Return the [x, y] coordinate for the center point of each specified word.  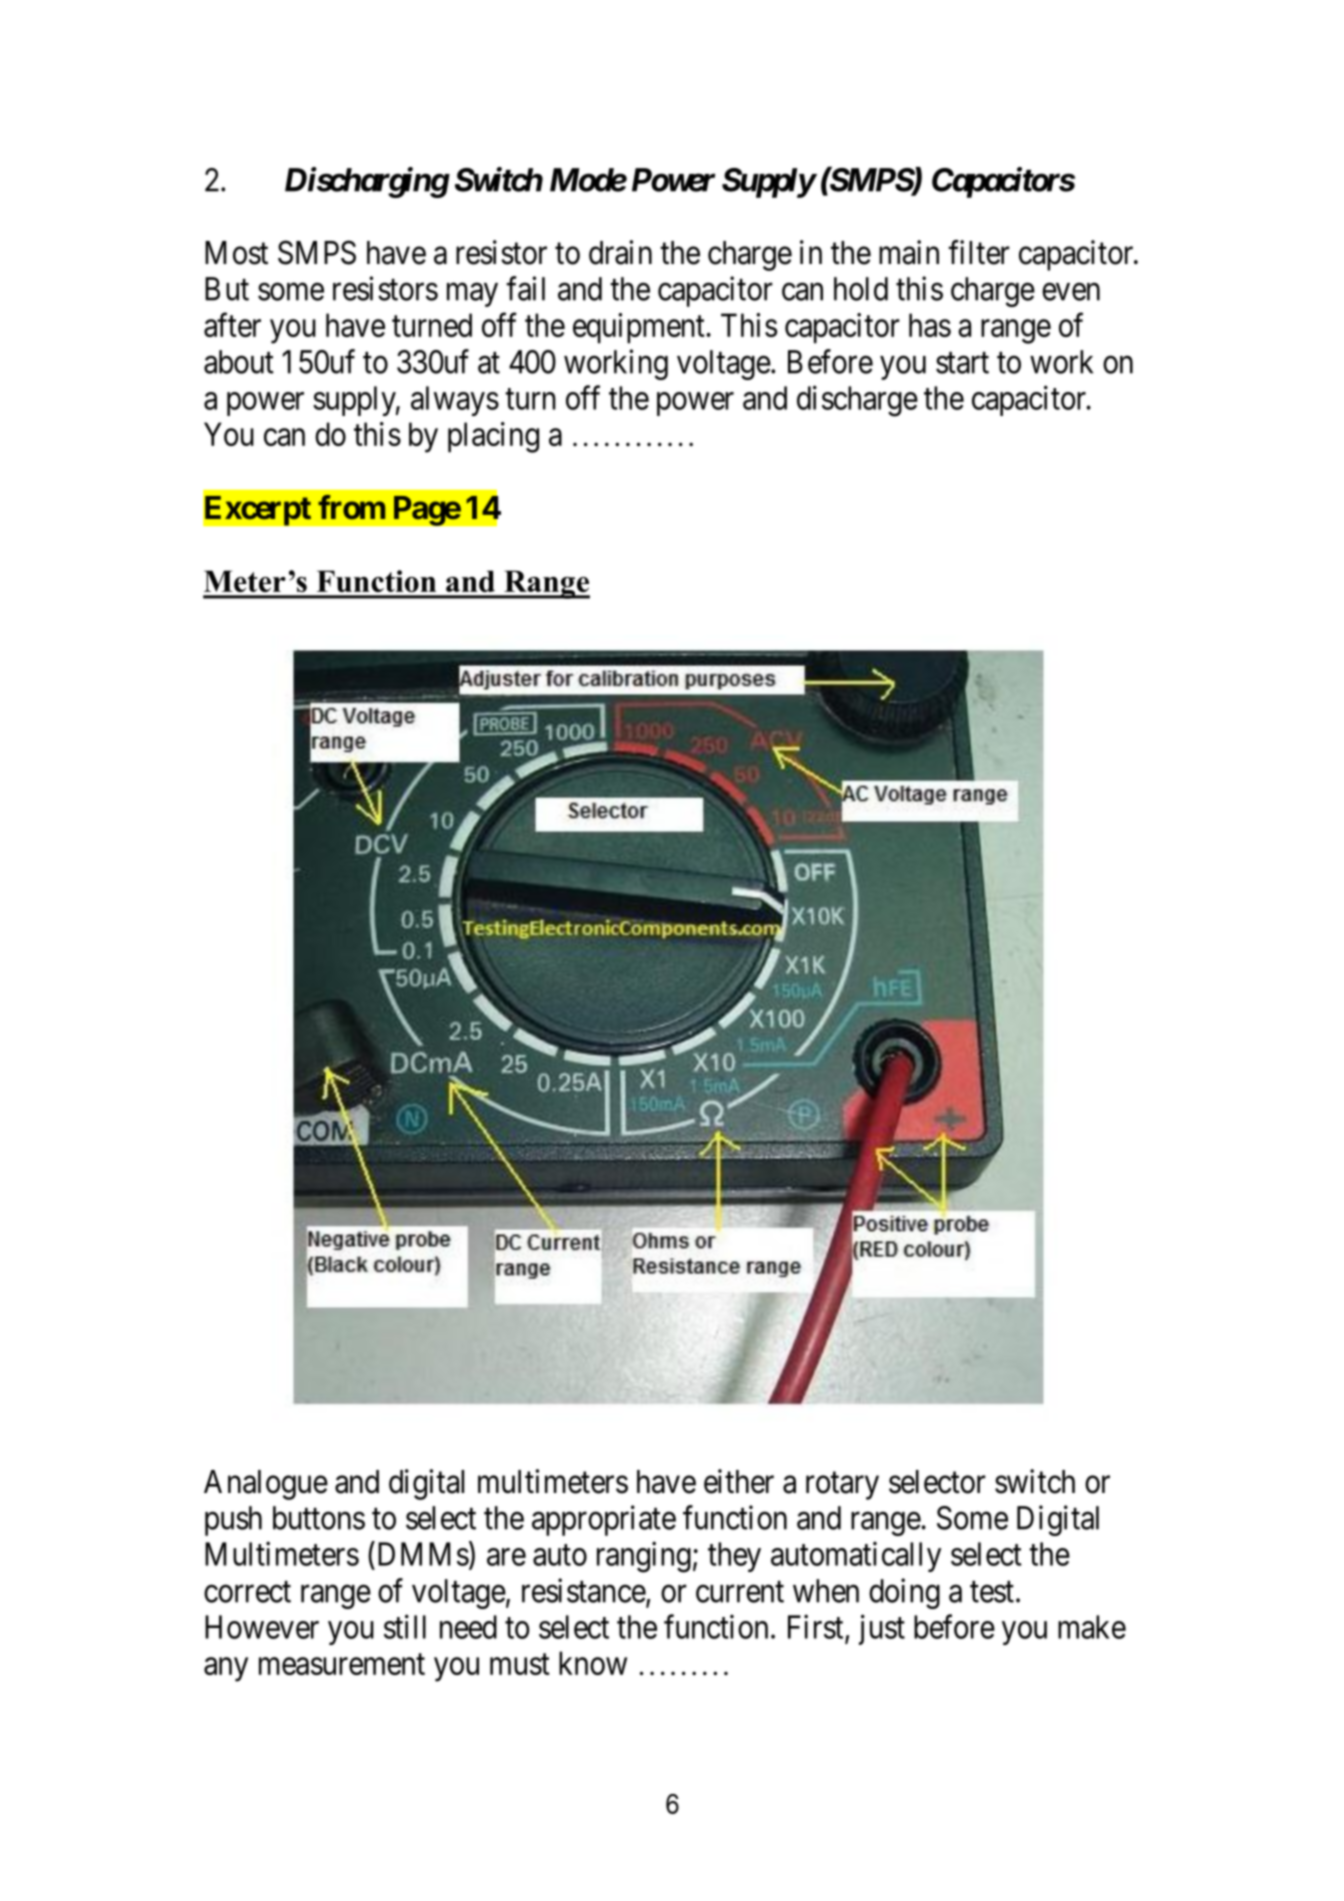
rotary [842, 1486]
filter [979, 252]
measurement [342, 1664]
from [351, 507]
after [232, 325]
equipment [640, 328]
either [739, 1481]
